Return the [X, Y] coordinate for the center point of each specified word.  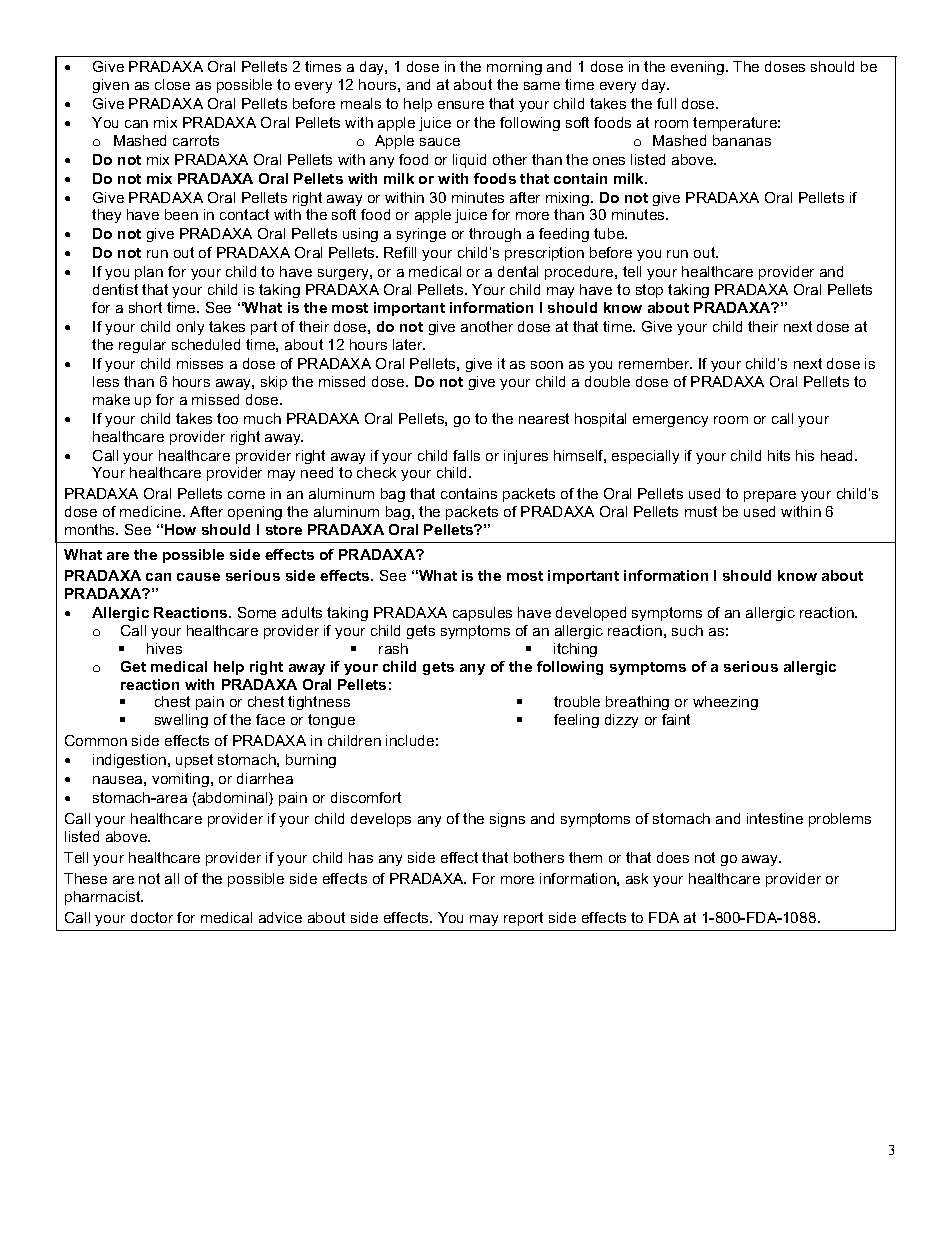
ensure [461, 105]
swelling [181, 721]
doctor [152, 917]
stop [649, 291]
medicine [152, 511]
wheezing [725, 703]
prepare [770, 496]
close [172, 84]
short [145, 307]
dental [518, 271]
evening [699, 68]
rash [393, 648]
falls [466, 455]
